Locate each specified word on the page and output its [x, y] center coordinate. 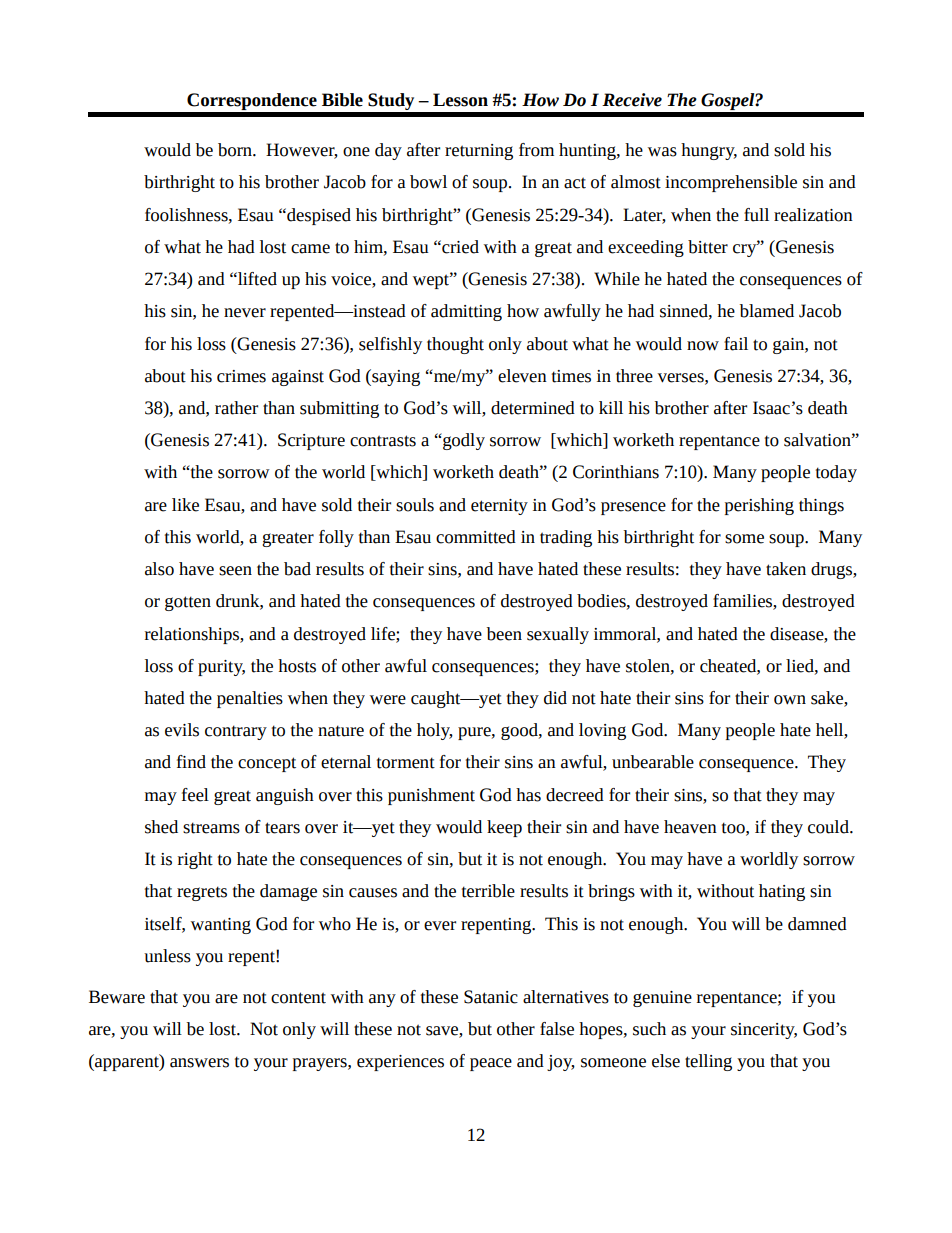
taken [786, 569]
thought [455, 345]
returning [479, 152]
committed [476, 537]
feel [195, 795]
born [236, 150]
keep [504, 828]
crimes [241, 376]
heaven [690, 827]
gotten [188, 603]
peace [491, 1064]
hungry [709, 151]
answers [199, 1063]
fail [736, 344]
